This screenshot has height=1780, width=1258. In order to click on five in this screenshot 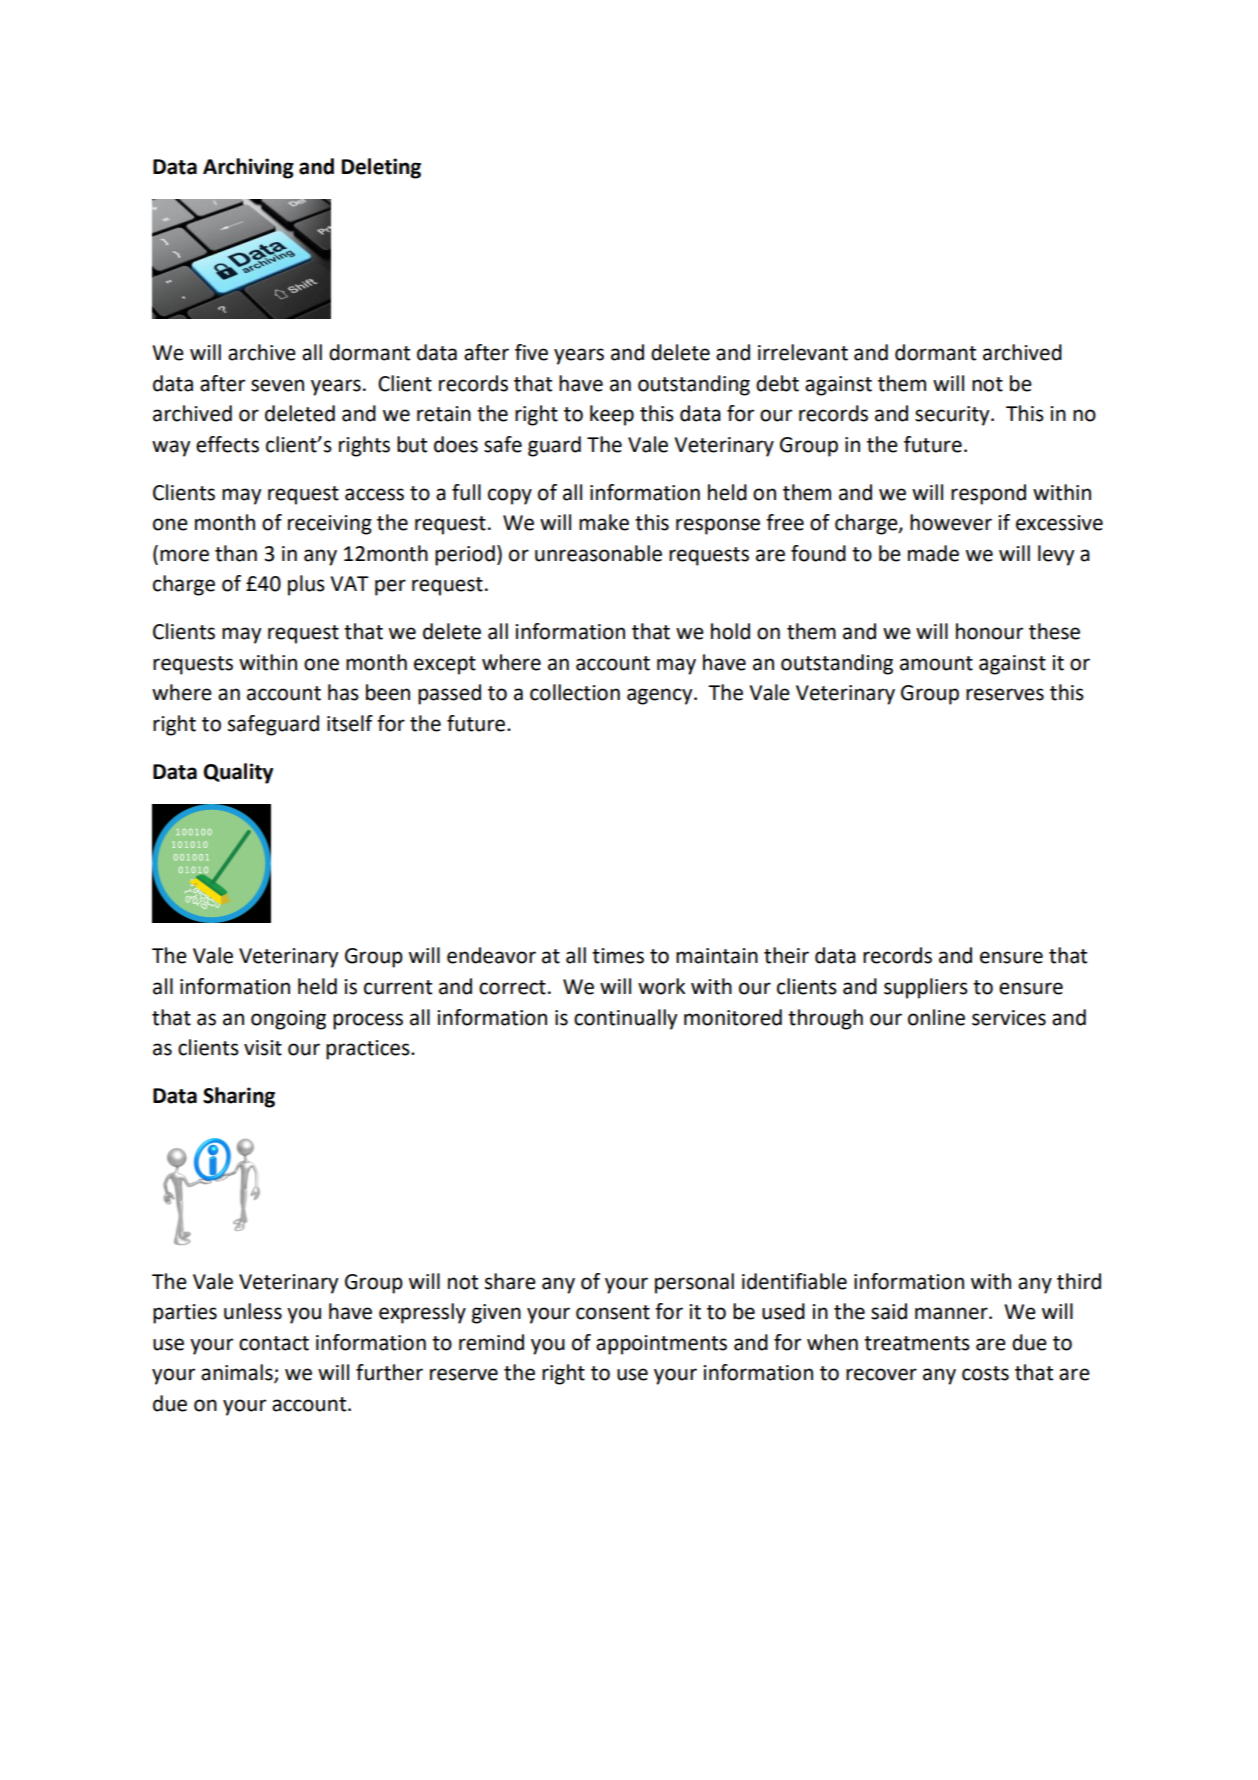, I will do `click(531, 352)`.
